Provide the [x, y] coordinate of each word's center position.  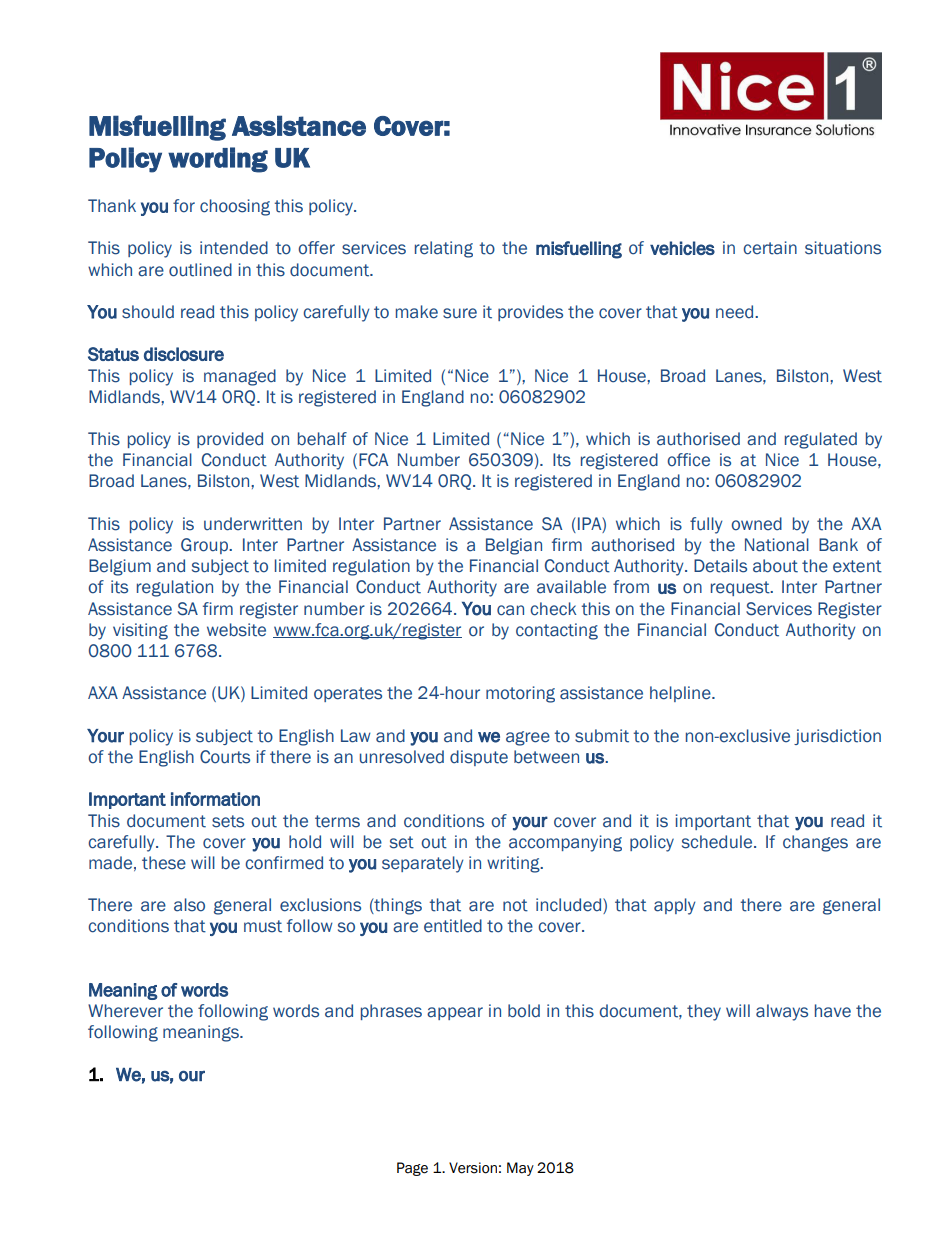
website [236, 630]
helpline [681, 694]
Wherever [125, 1011]
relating [444, 249]
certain [770, 248]
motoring [520, 694]
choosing [235, 207]
